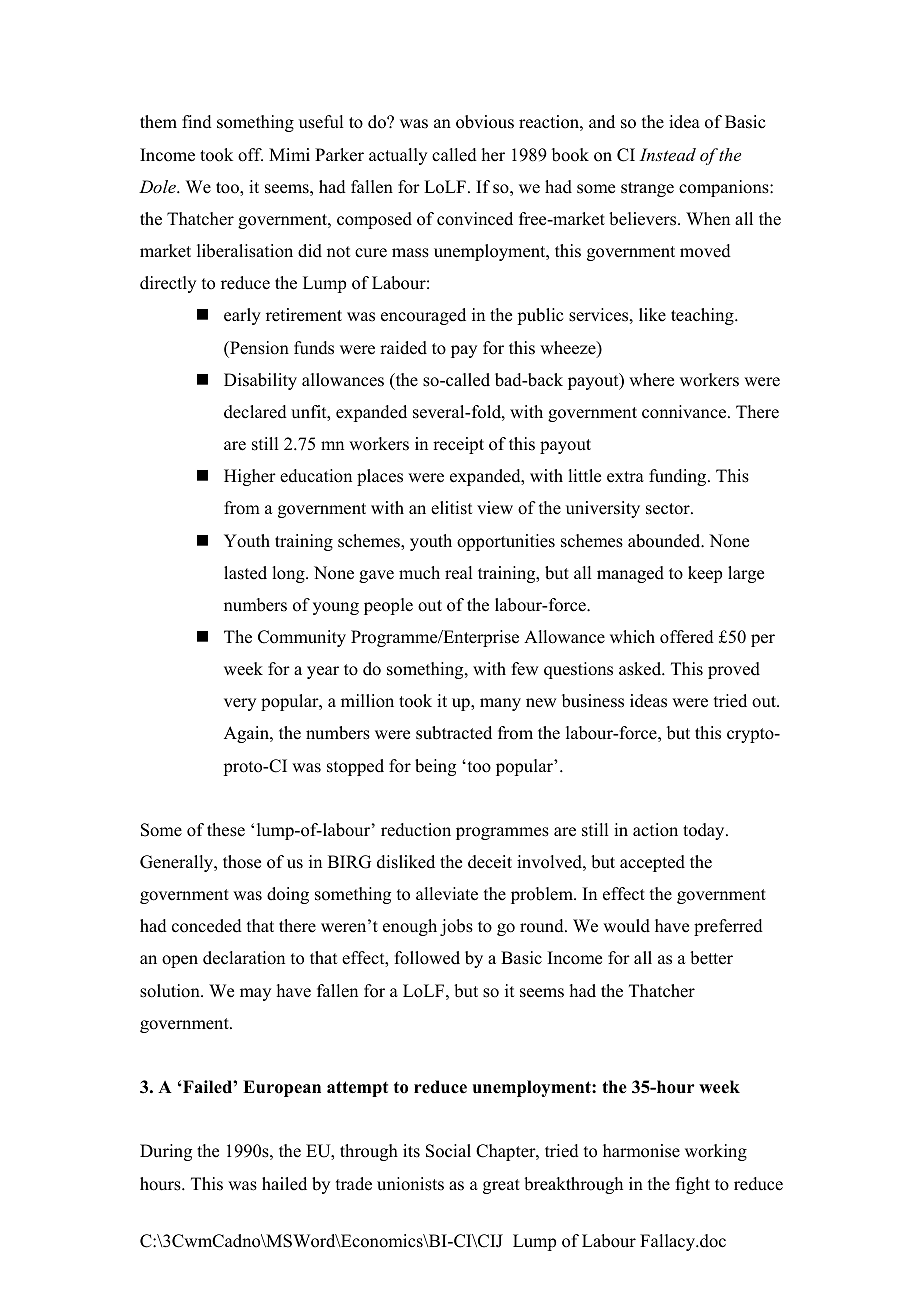  I want to click on very, so click(240, 704).
